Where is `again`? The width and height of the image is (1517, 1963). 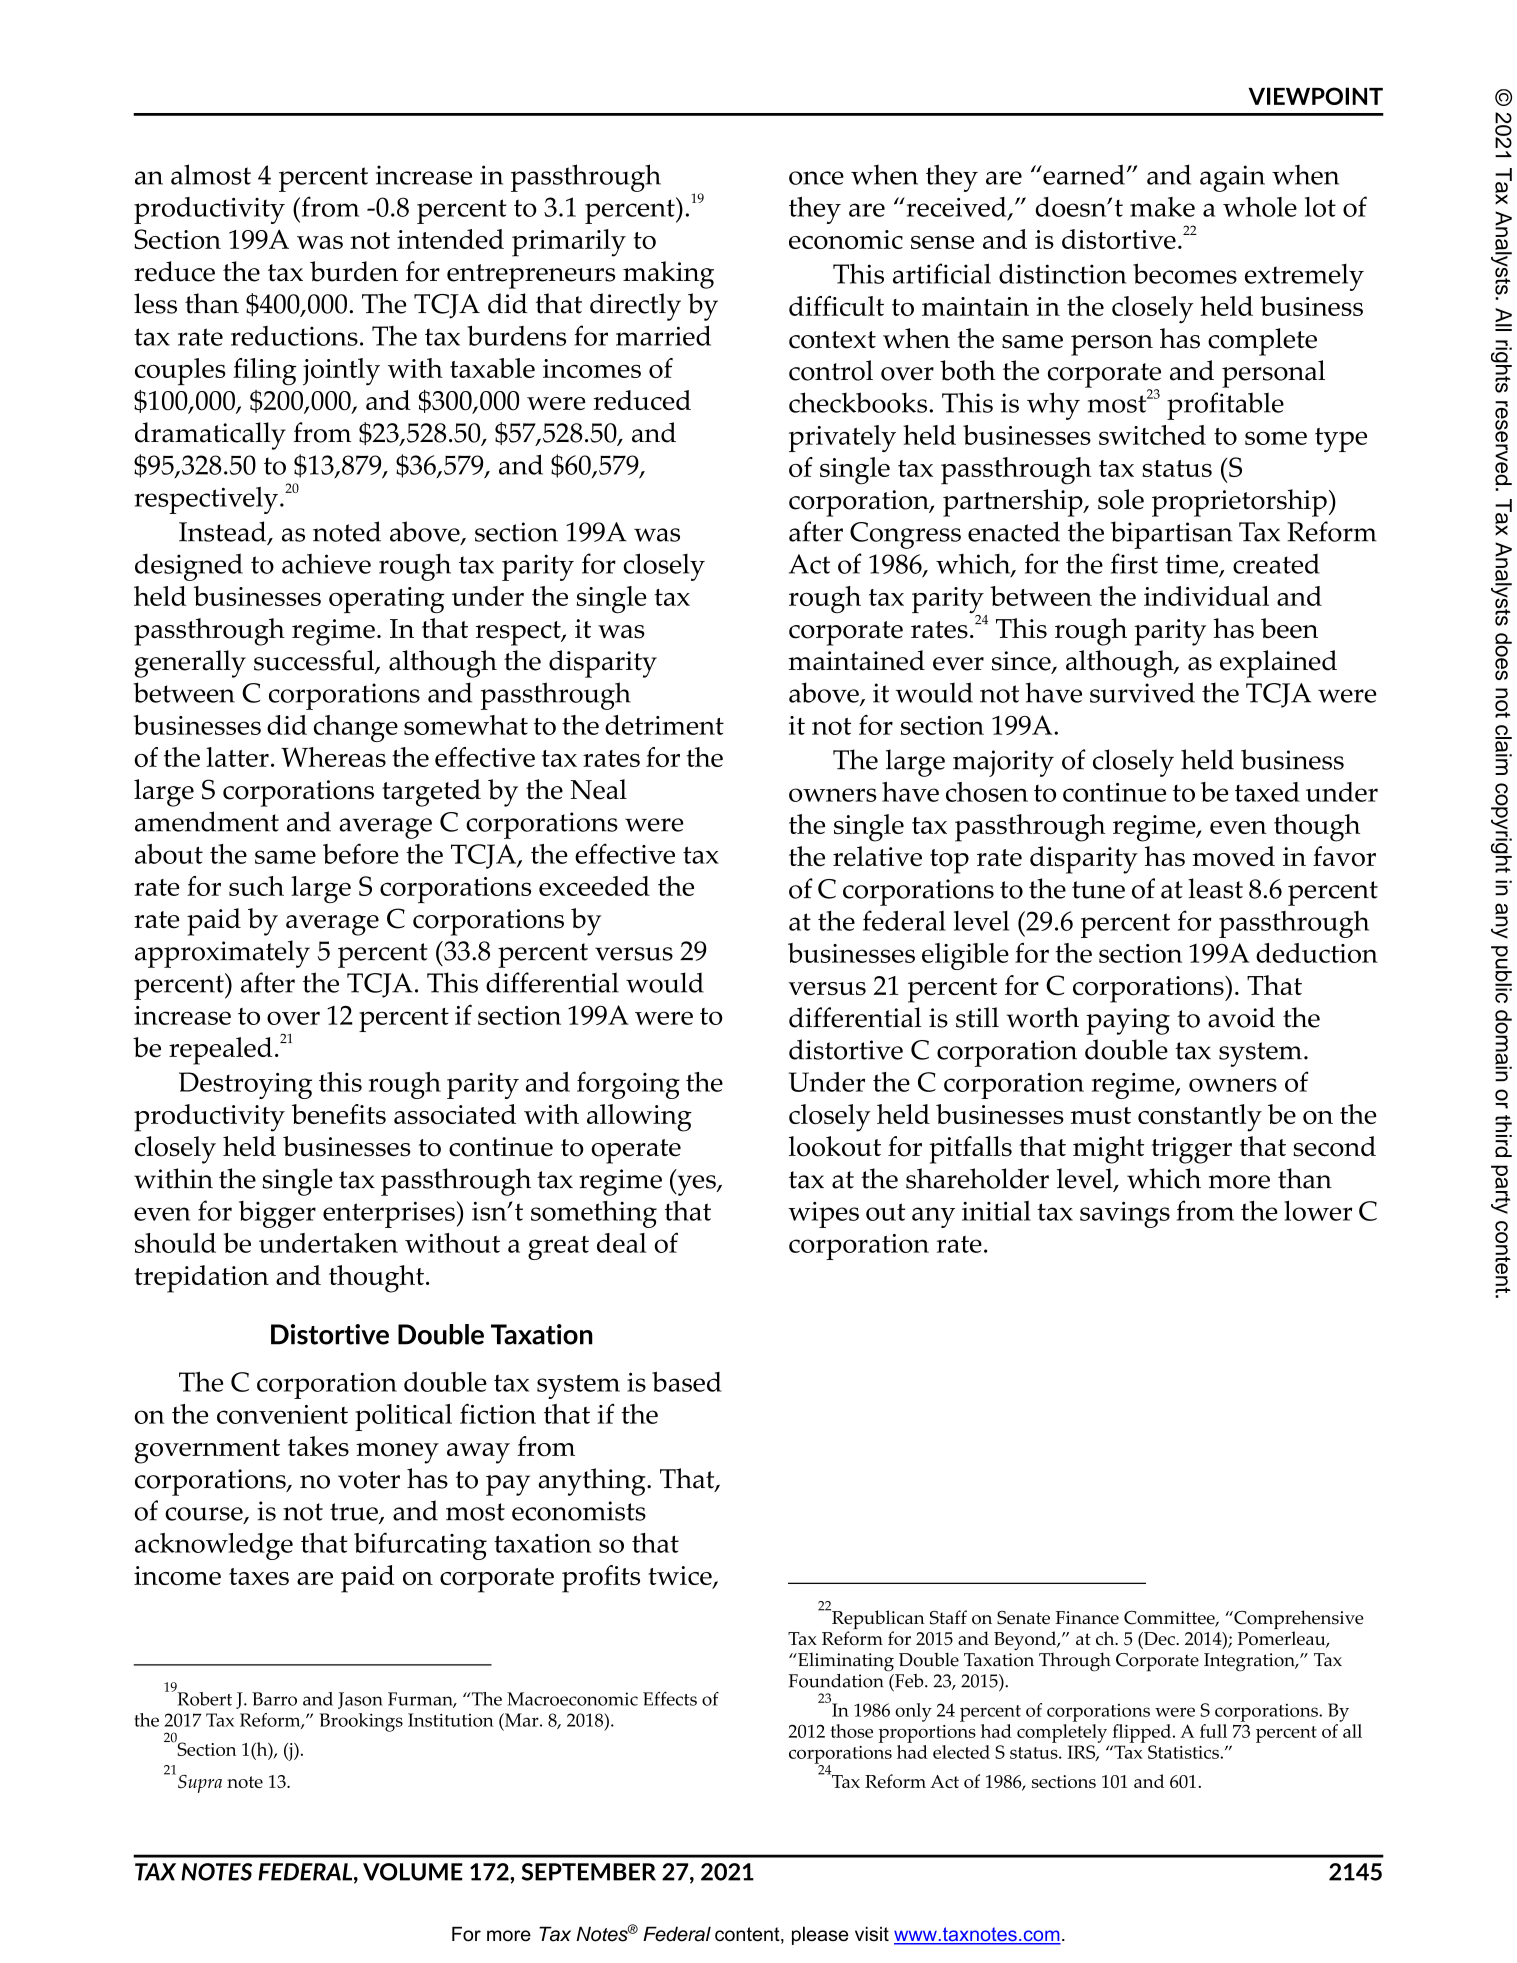 again is located at coordinates (1232, 178).
